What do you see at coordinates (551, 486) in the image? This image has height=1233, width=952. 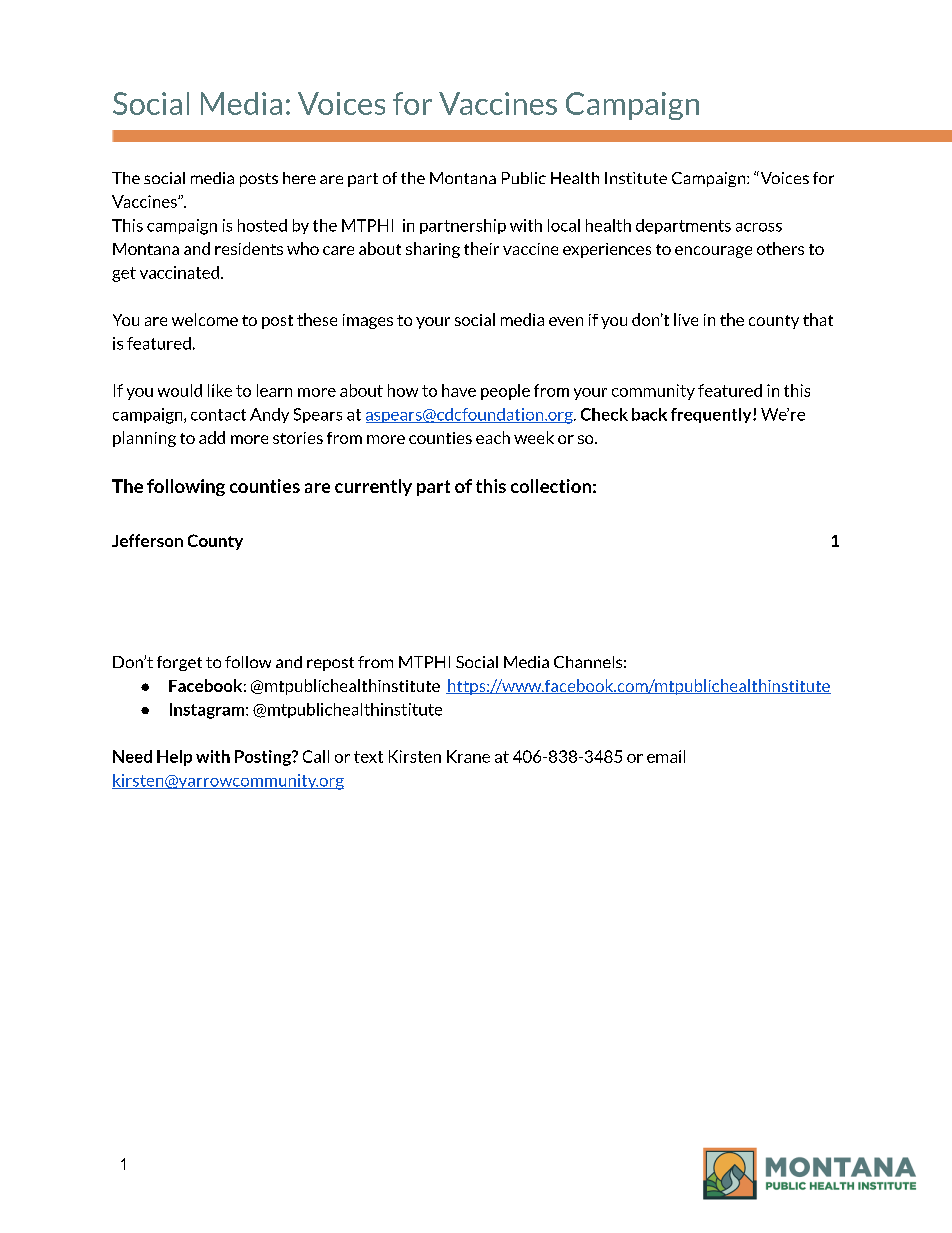 I see `collection` at bounding box center [551, 486].
